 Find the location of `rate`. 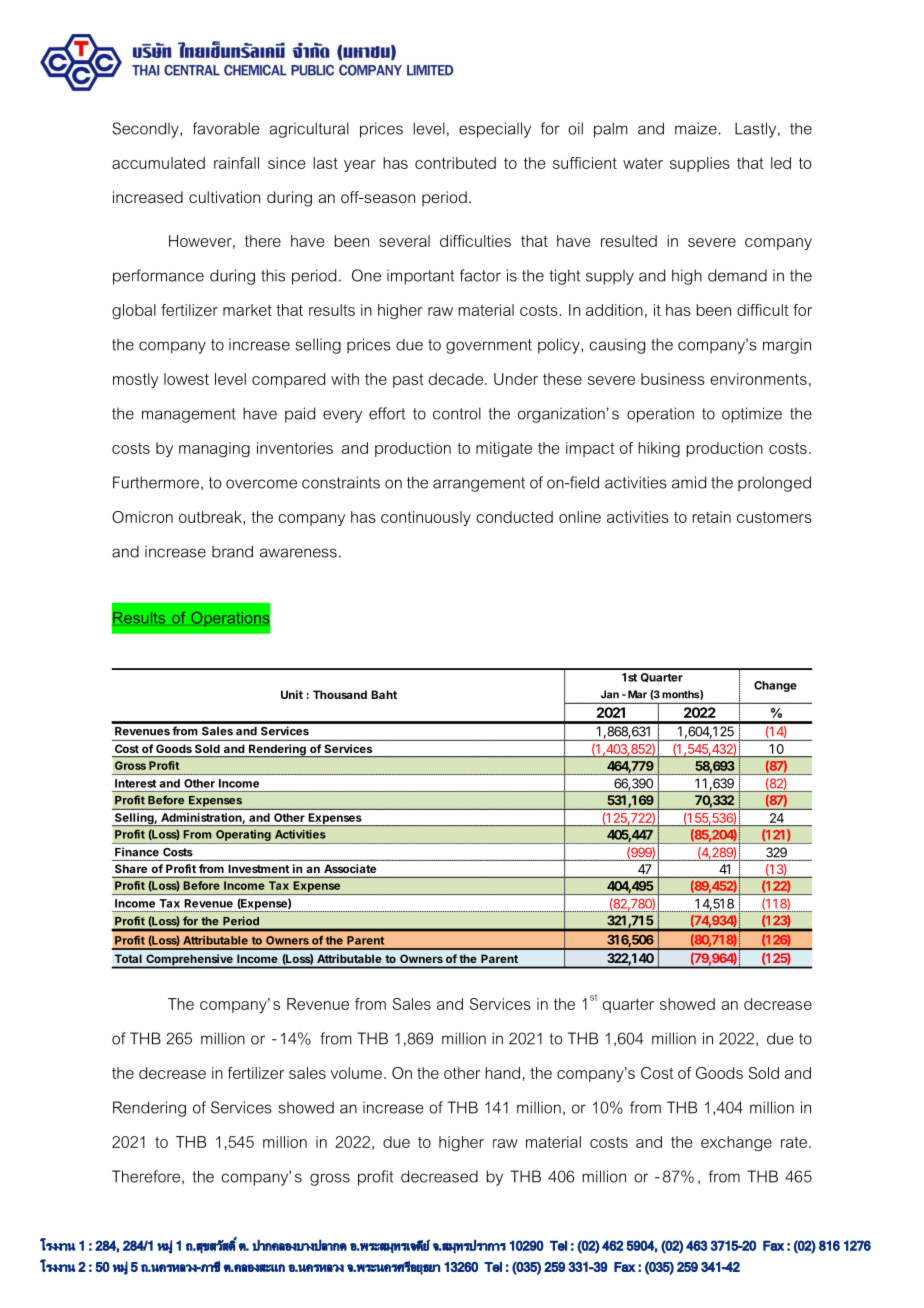

rate is located at coordinates (794, 1142).
